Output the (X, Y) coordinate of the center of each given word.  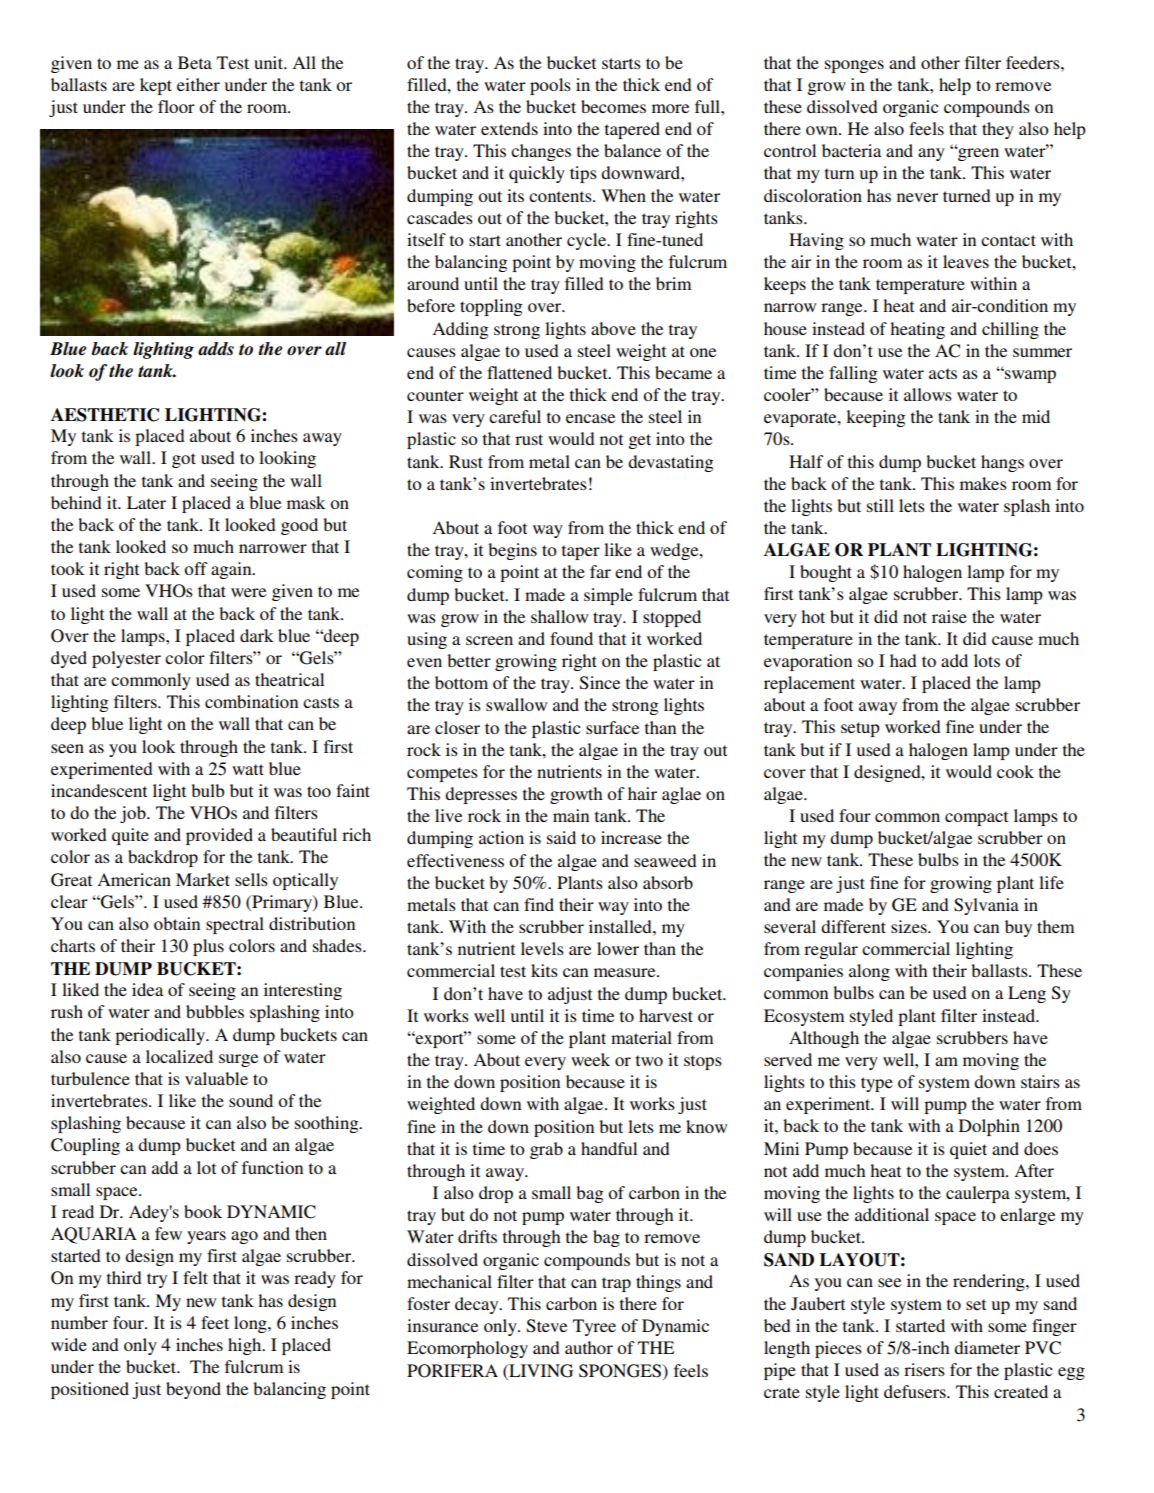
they (998, 130)
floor (176, 106)
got (184, 460)
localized (179, 1056)
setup (860, 729)
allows (928, 394)
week (590, 1059)
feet (215, 1322)
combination (251, 701)
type (877, 1084)
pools (550, 86)
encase (590, 418)
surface (612, 727)
